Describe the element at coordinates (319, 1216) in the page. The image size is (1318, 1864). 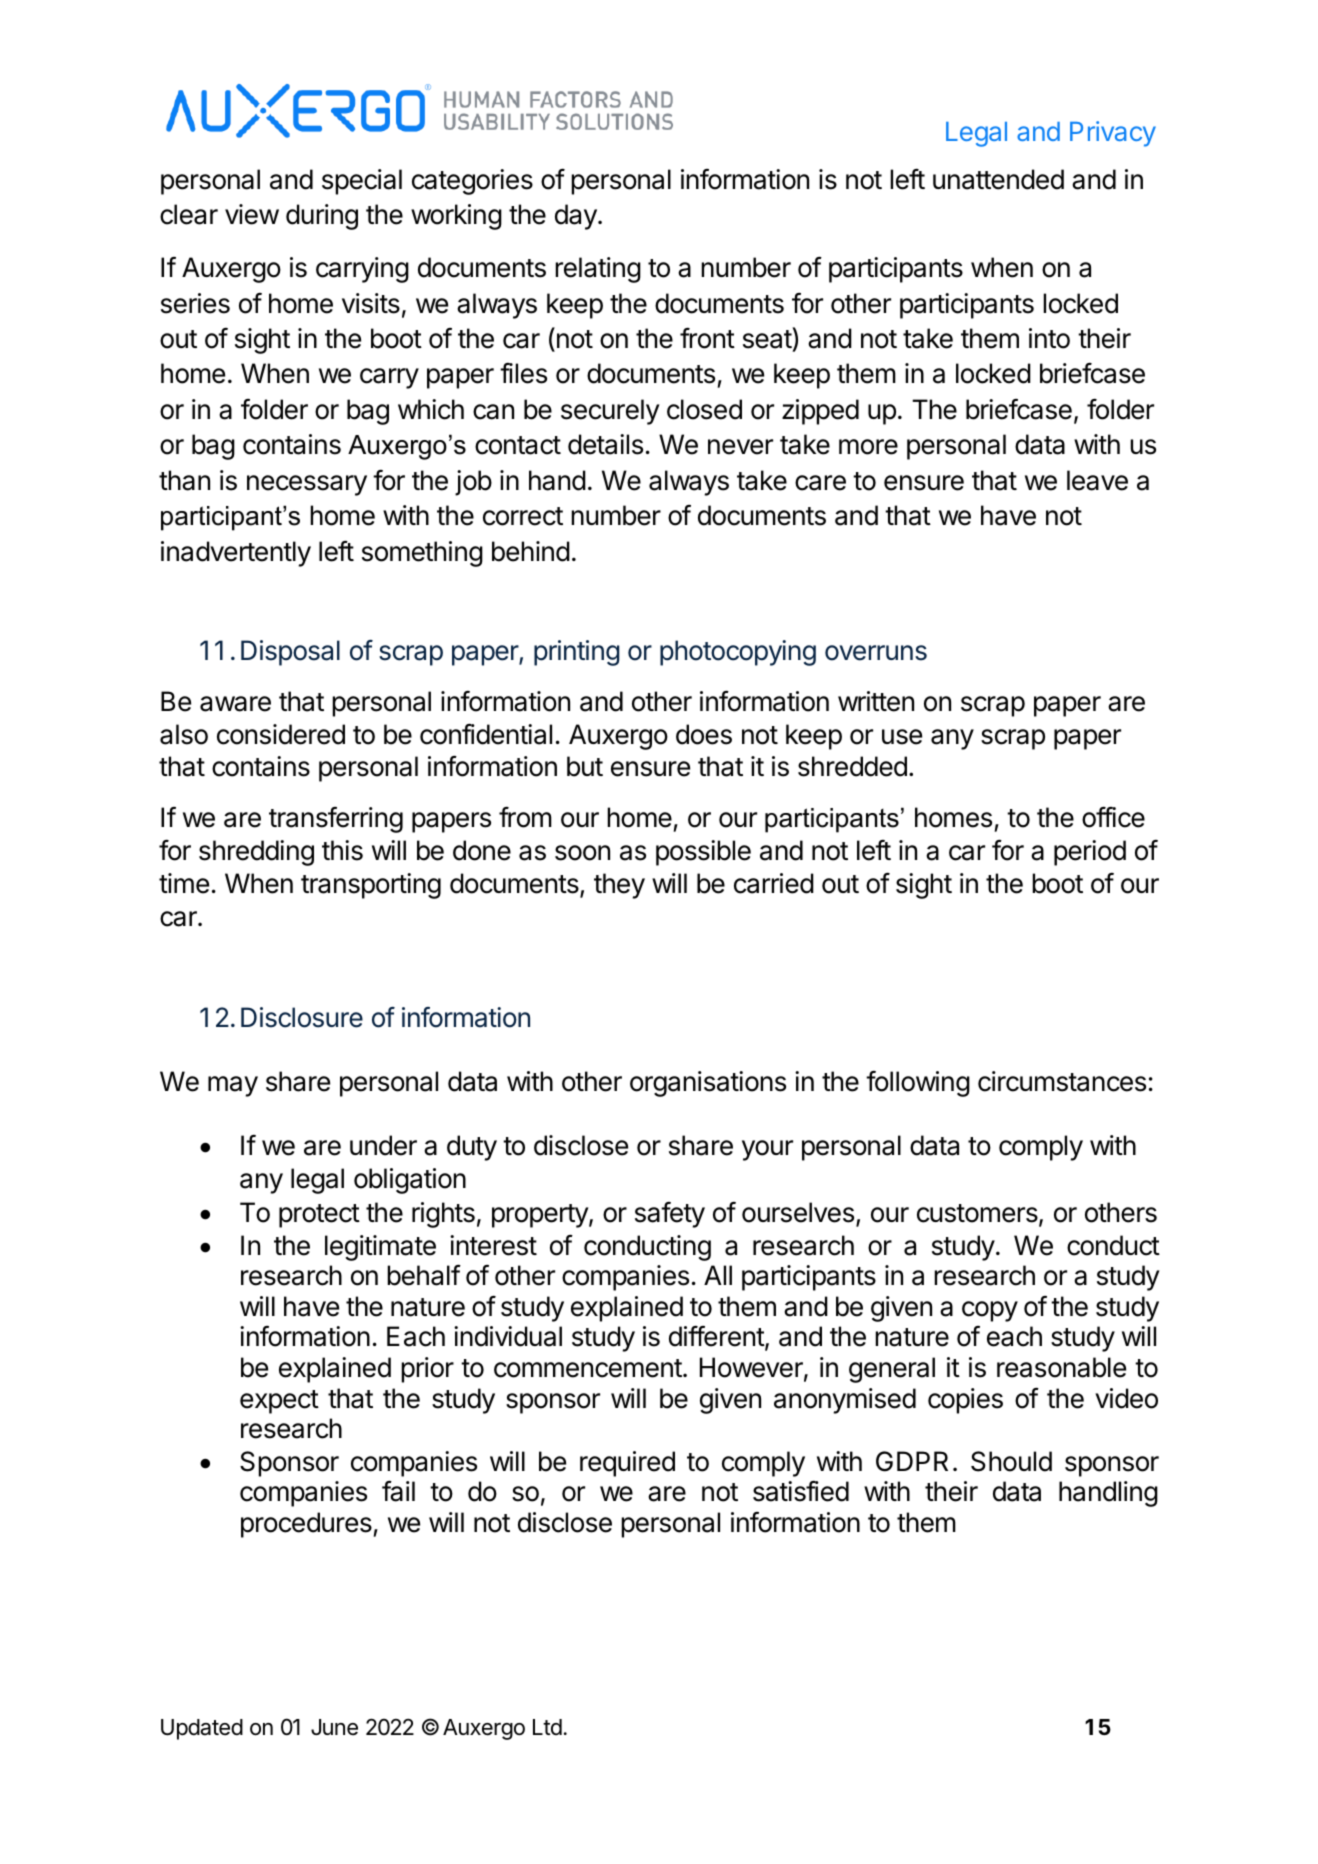
I see `protect` at that location.
